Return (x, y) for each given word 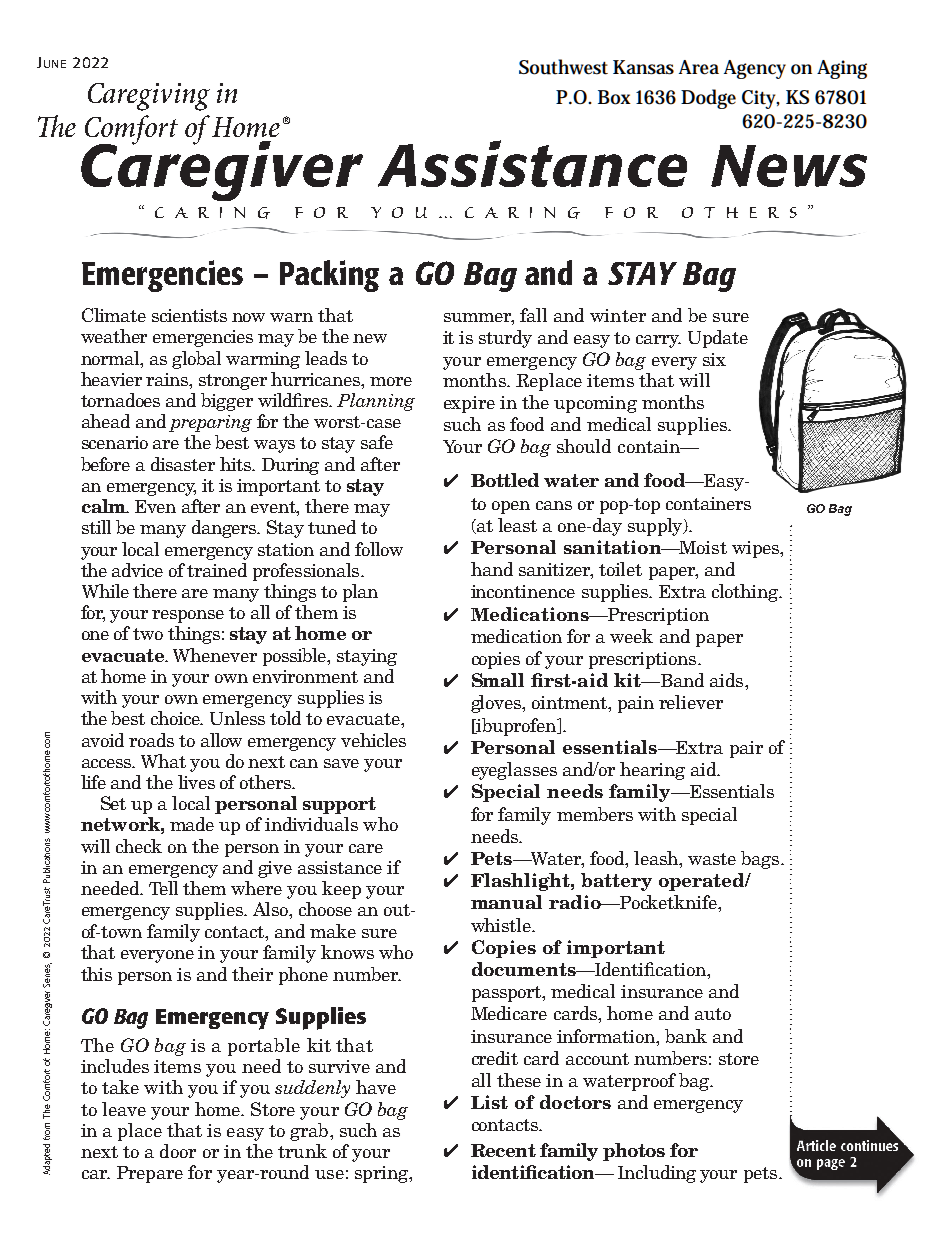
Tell (163, 888)
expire (469, 404)
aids (728, 680)
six (714, 359)
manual (506, 902)
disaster (183, 464)
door (178, 1151)
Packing (329, 276)
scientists (189, 315)
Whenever (215, 655)
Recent (503, 1150)
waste (712, 859)
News (789, 166)
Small (498, 680)
